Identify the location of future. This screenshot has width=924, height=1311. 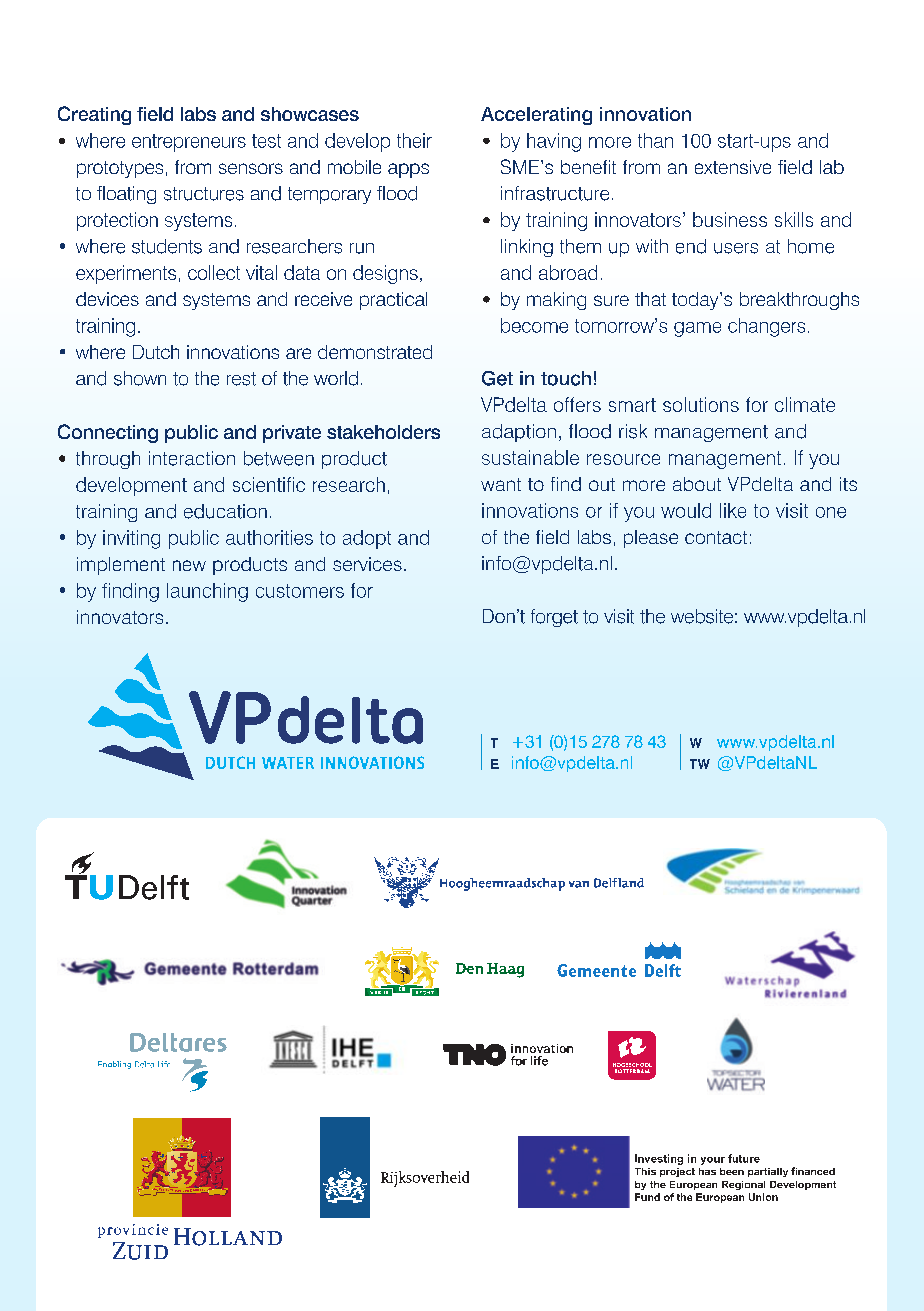
(744, 1158).
